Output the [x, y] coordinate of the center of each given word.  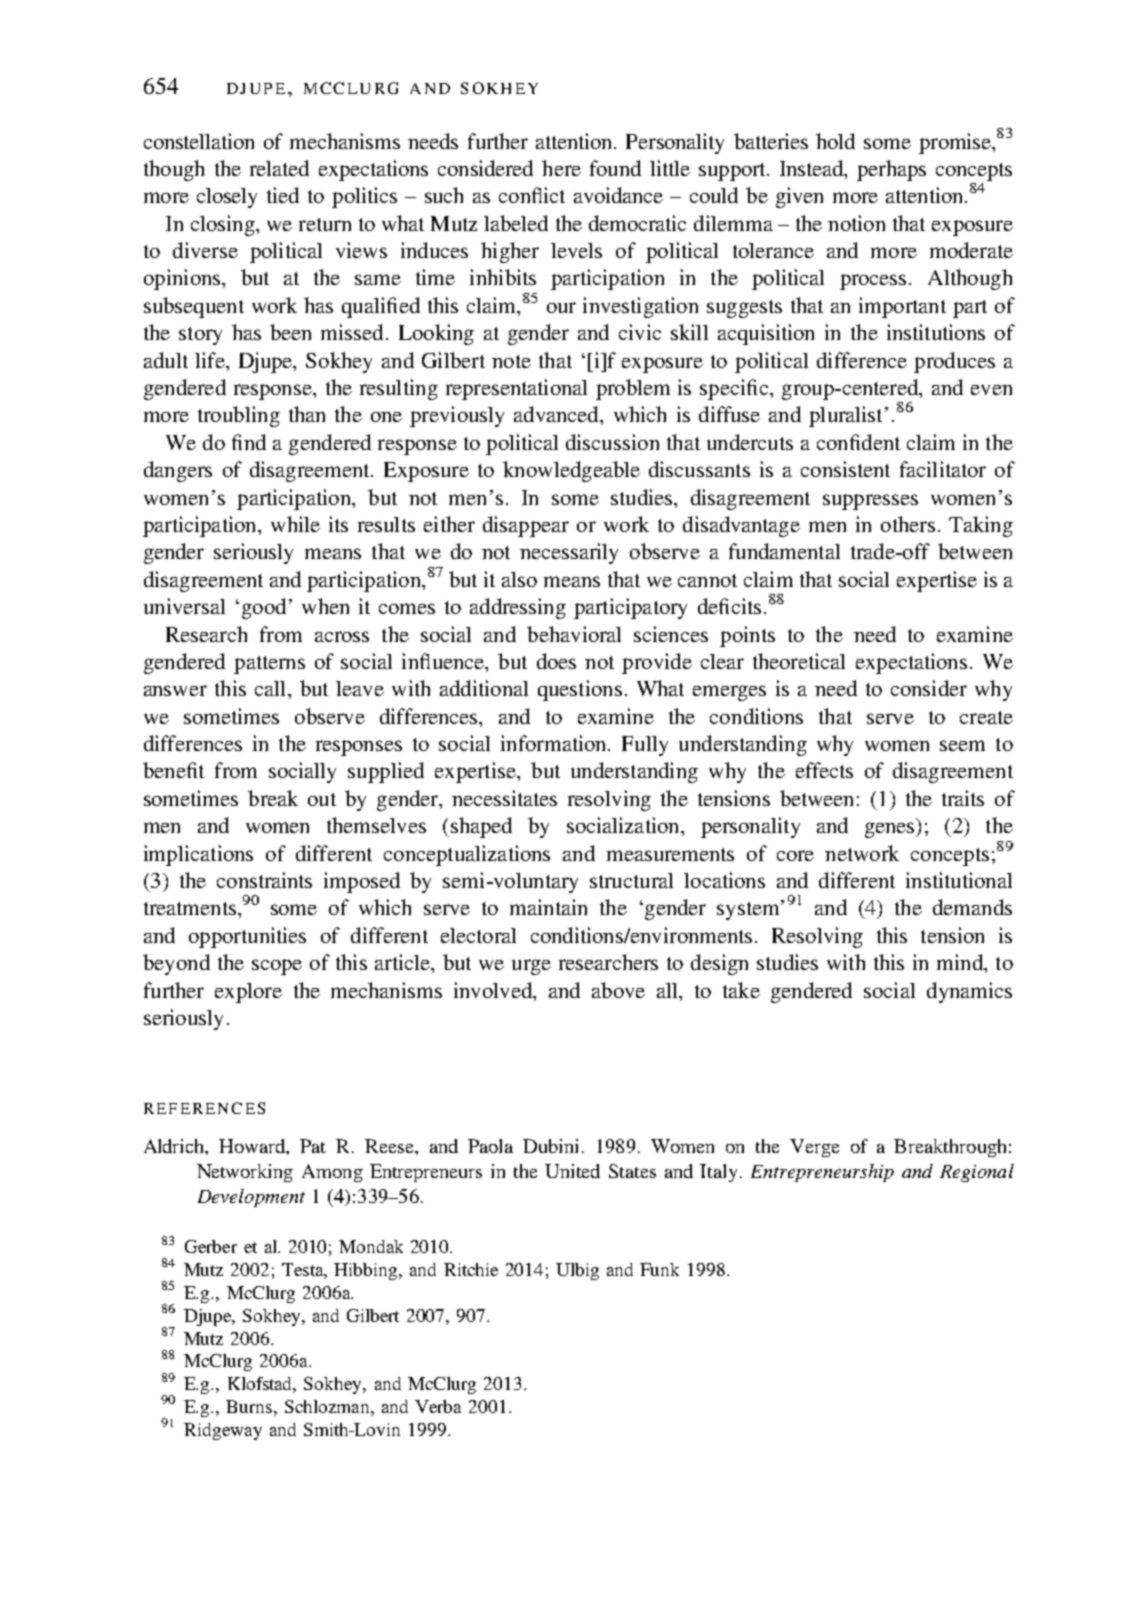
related [279, 168]
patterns [269, 665]
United [572, 1171]
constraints [264, 880]
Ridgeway [223, 1431]
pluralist [845, 416]
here [561, 168]
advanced [557, 414]
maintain [548, 907]
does [556, 661]
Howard [253, 1147]
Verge [814, 1148]
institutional [959, 880]
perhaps [891, 170]
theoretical [799, 661]
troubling [239, 416]
